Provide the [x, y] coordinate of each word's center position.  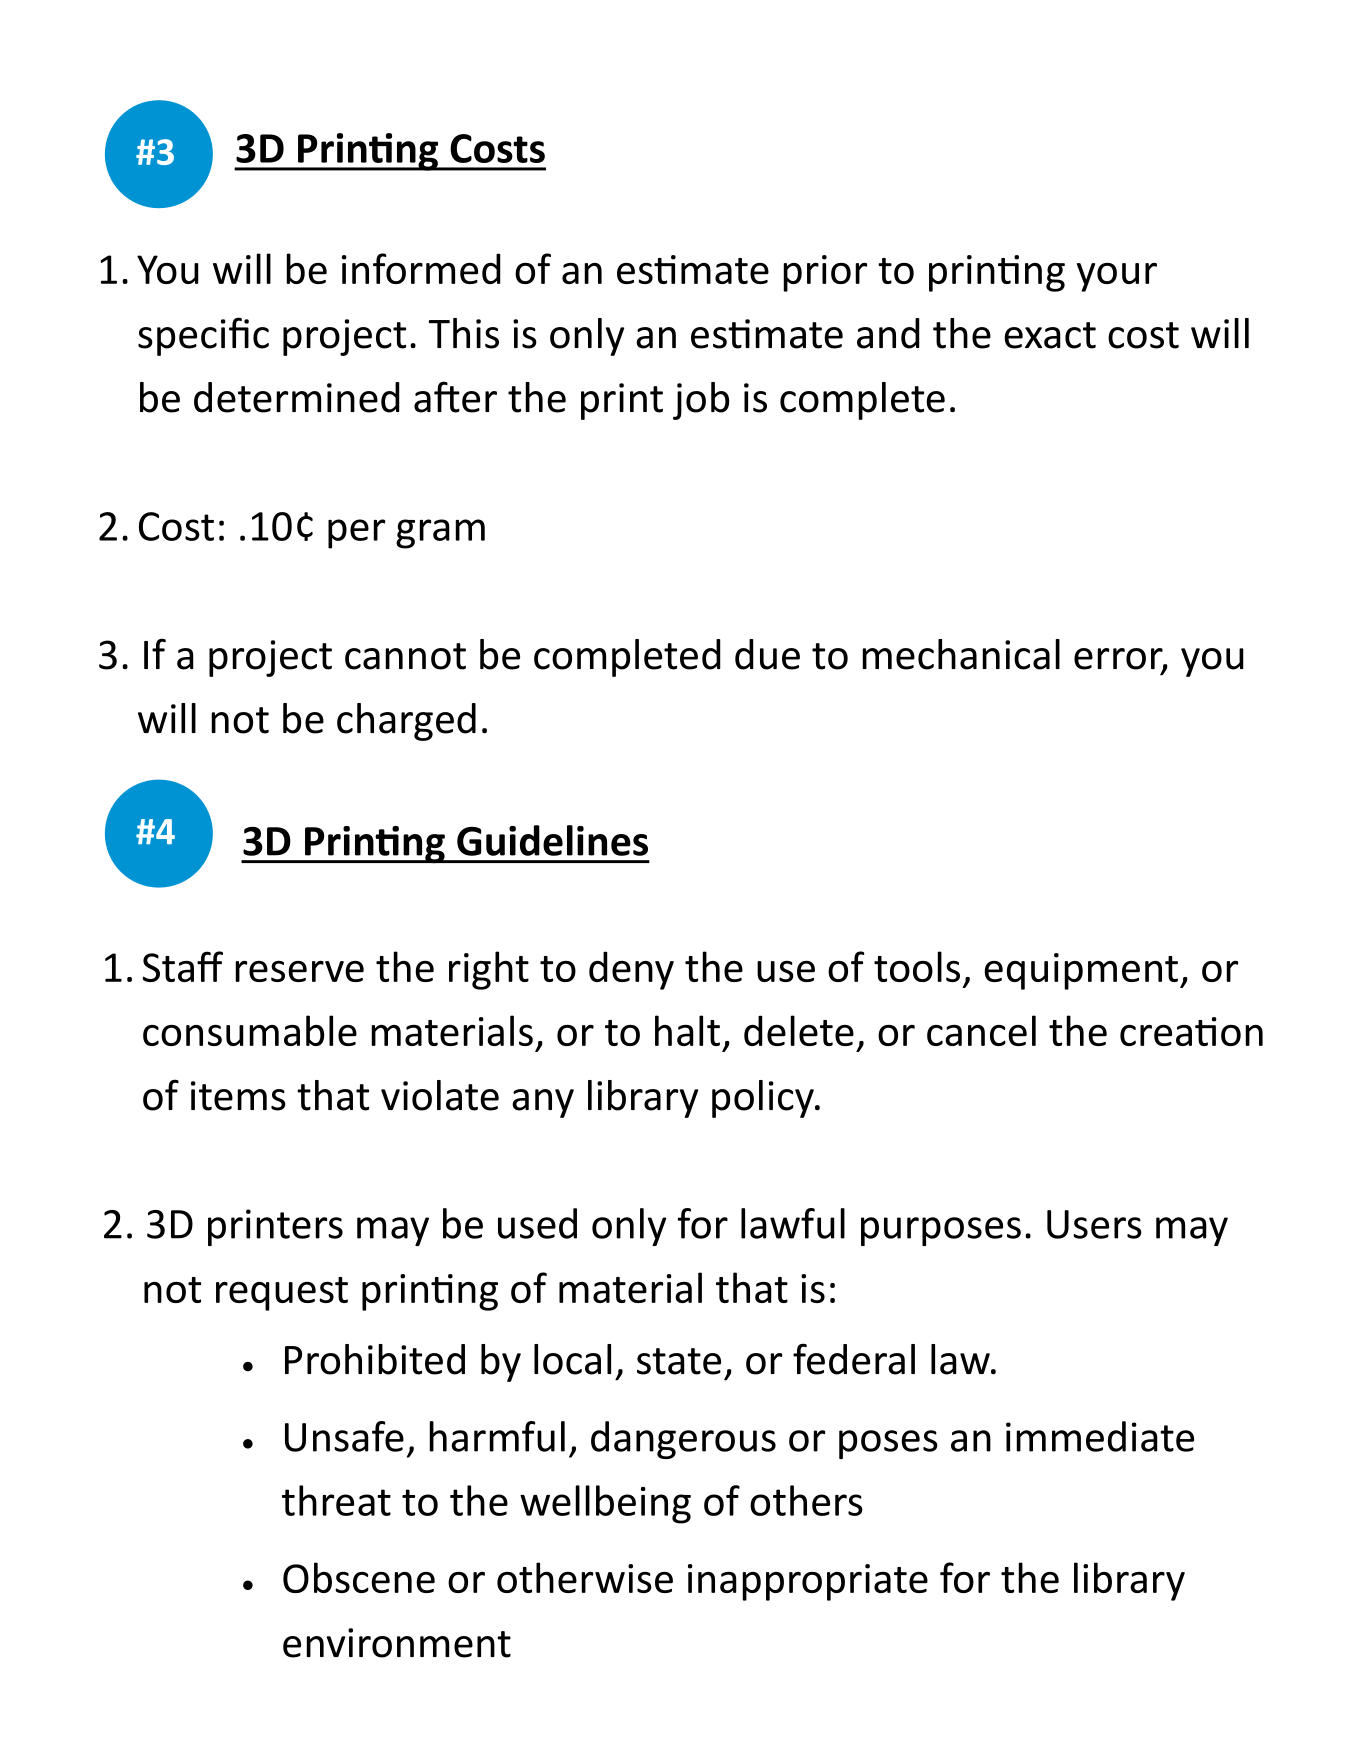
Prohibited [375, 1359]
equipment [1081, 971]
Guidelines [552, 840]
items [238, 1096]
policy [764, 1099]
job [701, 401]
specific [203, 336]
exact [1050, 335]
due [767, 654]
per [356, 534]
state [679, 1361]
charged [406, 722]
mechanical [961, 654]
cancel [981, 1030]
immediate [1100, 1436]
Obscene [359, 1577]
